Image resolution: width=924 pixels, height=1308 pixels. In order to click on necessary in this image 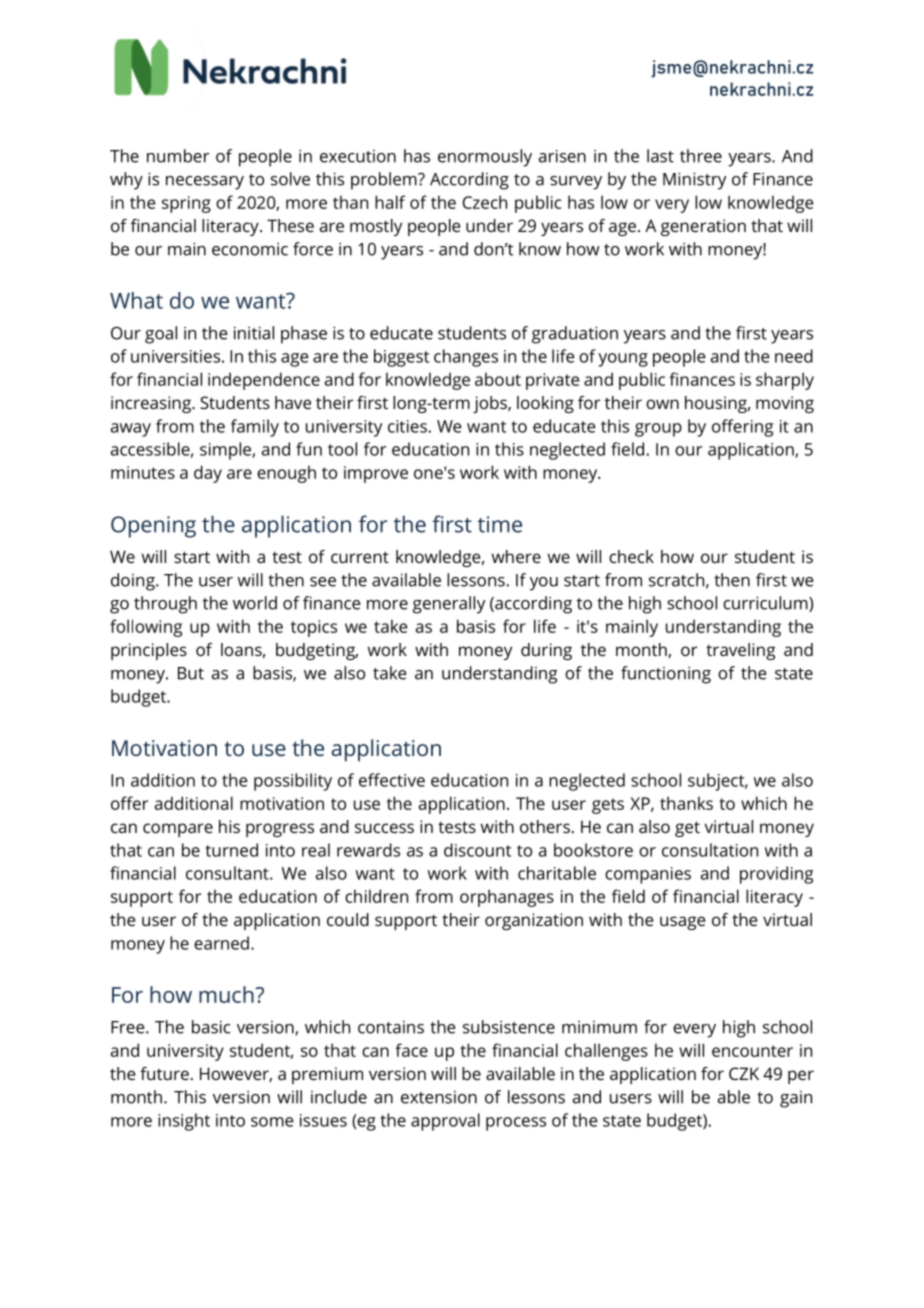, I will do `click(205, 183)`.
